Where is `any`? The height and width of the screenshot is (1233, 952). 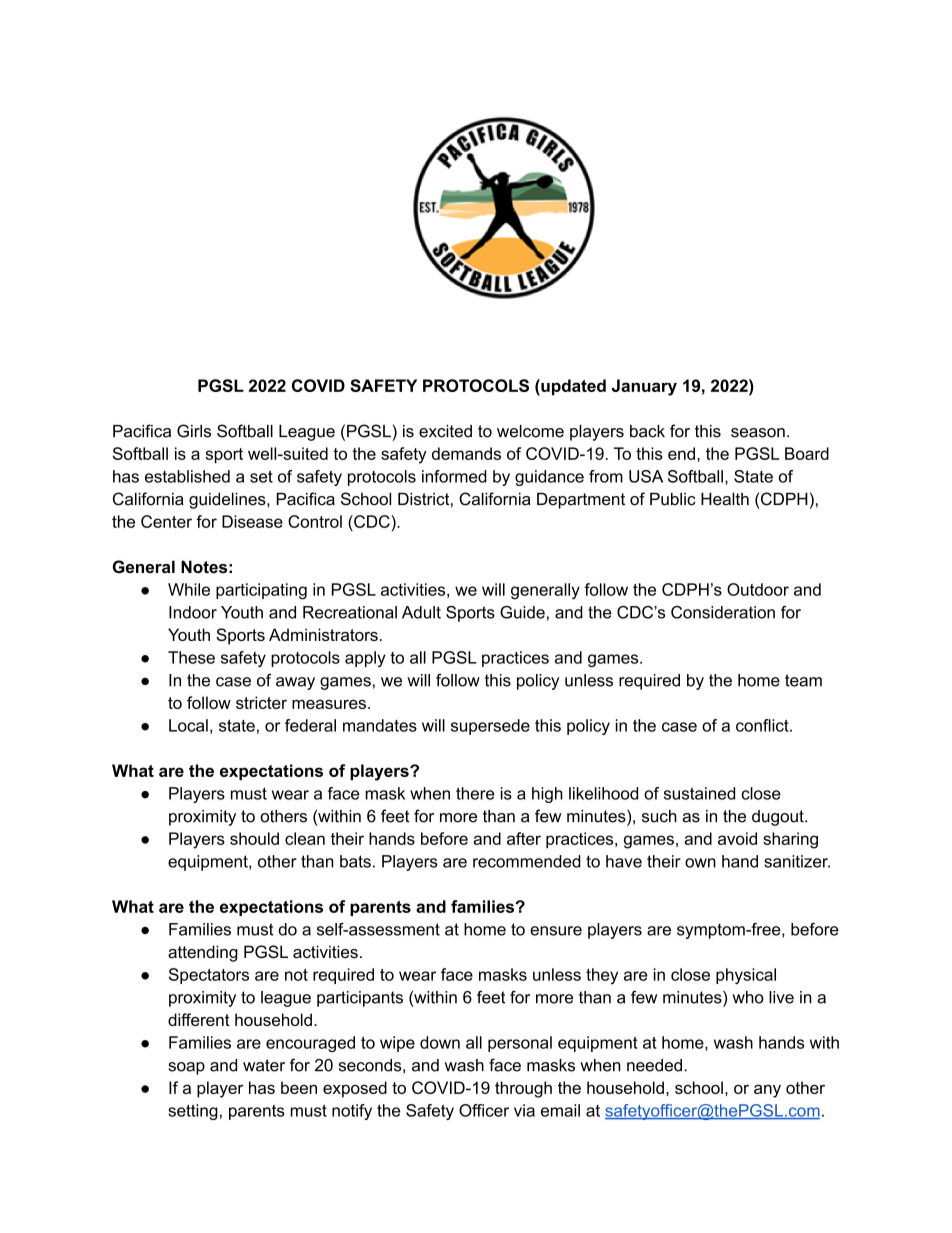
any is located at coordinates (767, 1091).
